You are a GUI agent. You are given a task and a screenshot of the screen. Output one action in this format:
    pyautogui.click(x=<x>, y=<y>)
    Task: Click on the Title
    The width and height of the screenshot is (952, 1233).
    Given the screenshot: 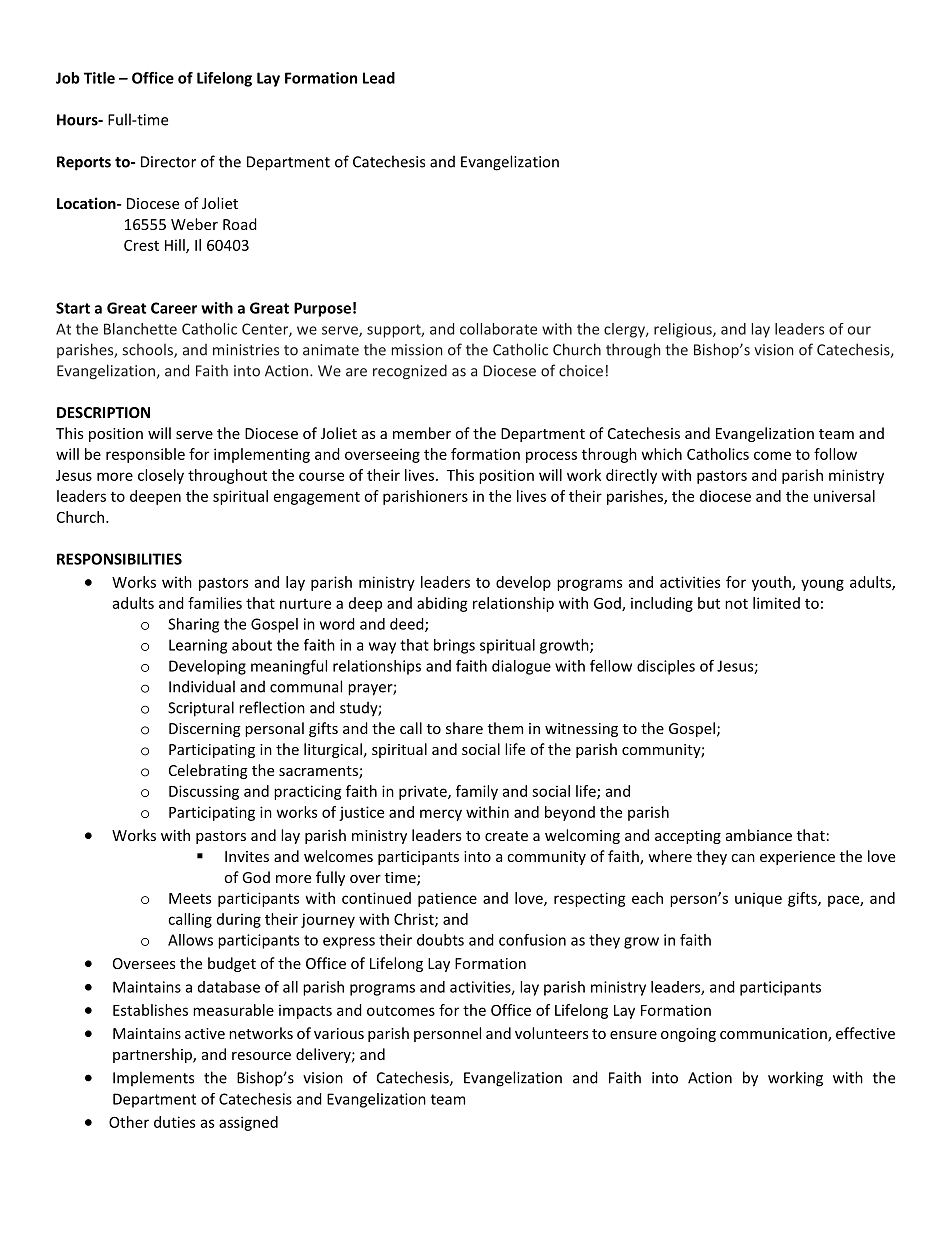 What is the action you would take?
    pyautogui.click(x=99, y=78)
